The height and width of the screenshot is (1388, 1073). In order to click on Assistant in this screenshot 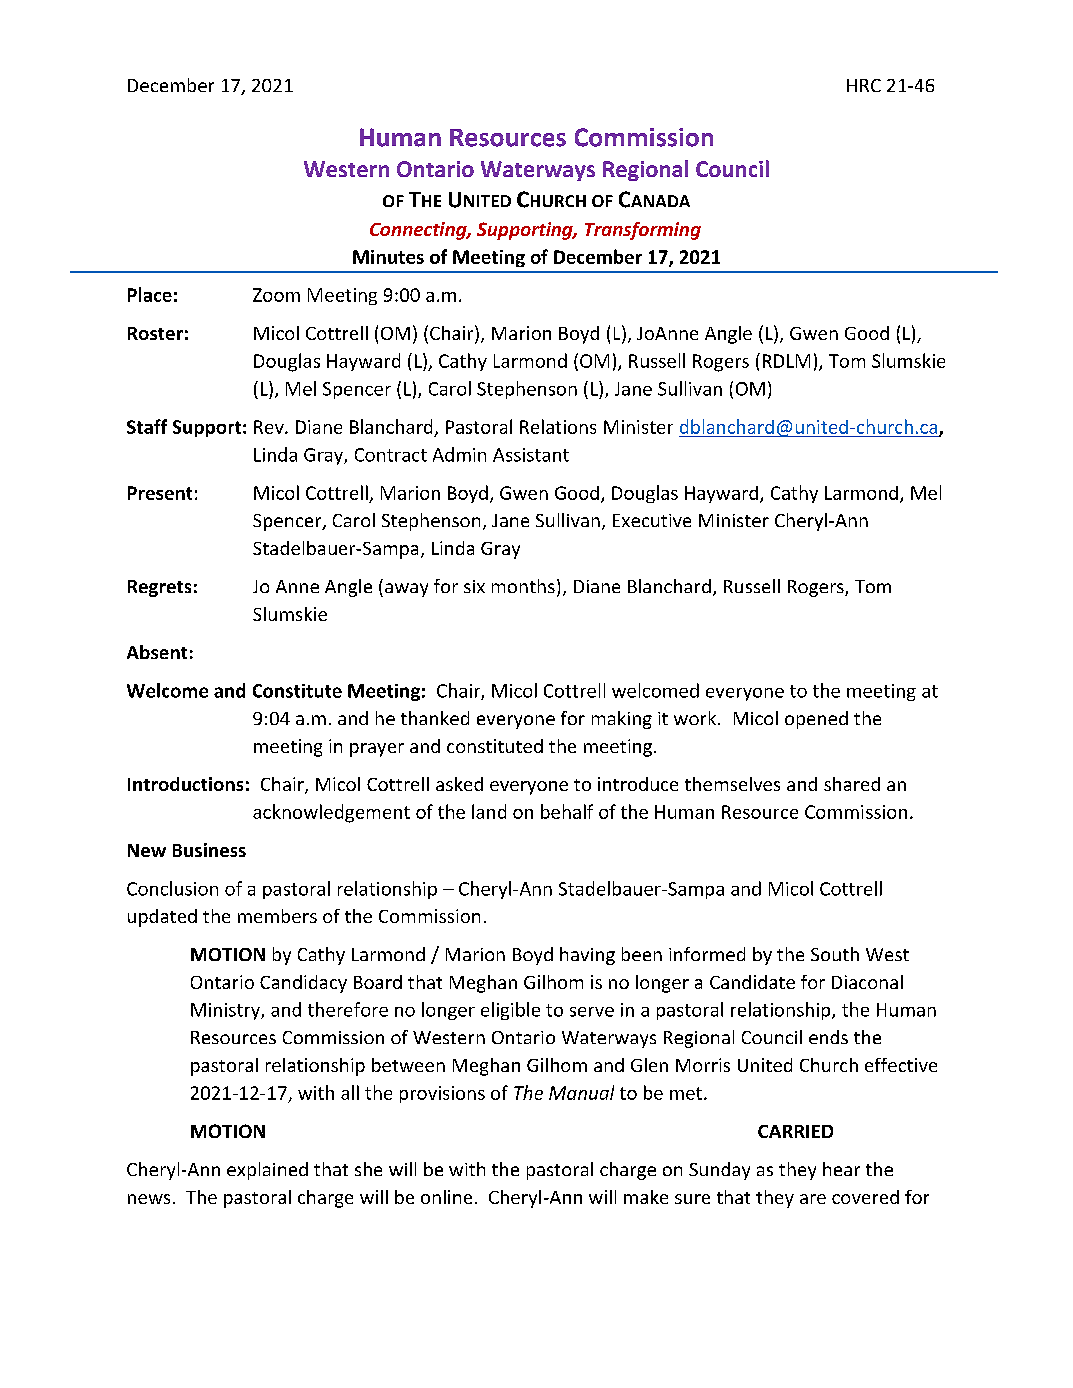, I will do `click(531, 455)`.
